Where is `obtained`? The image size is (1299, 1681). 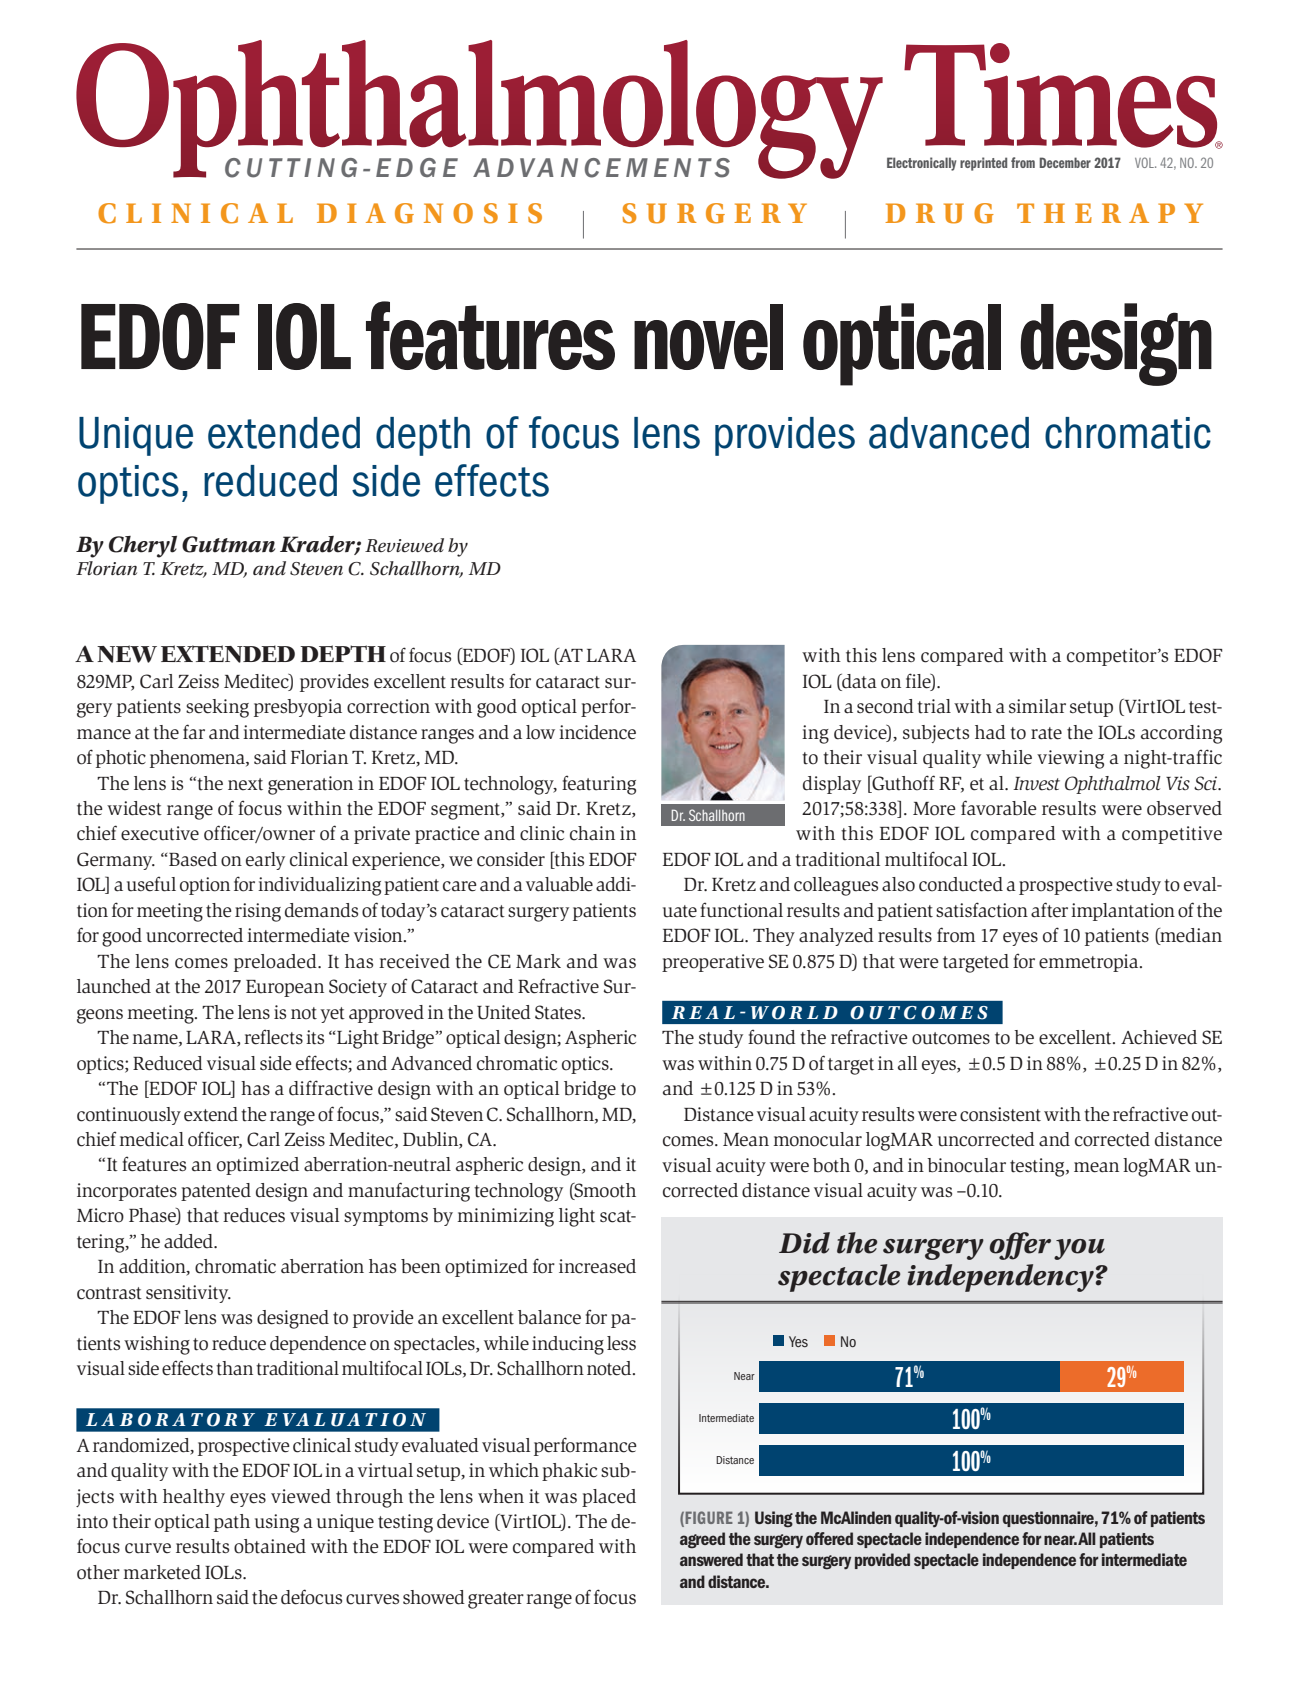 obtained is located at coordinates (270, 1546).
